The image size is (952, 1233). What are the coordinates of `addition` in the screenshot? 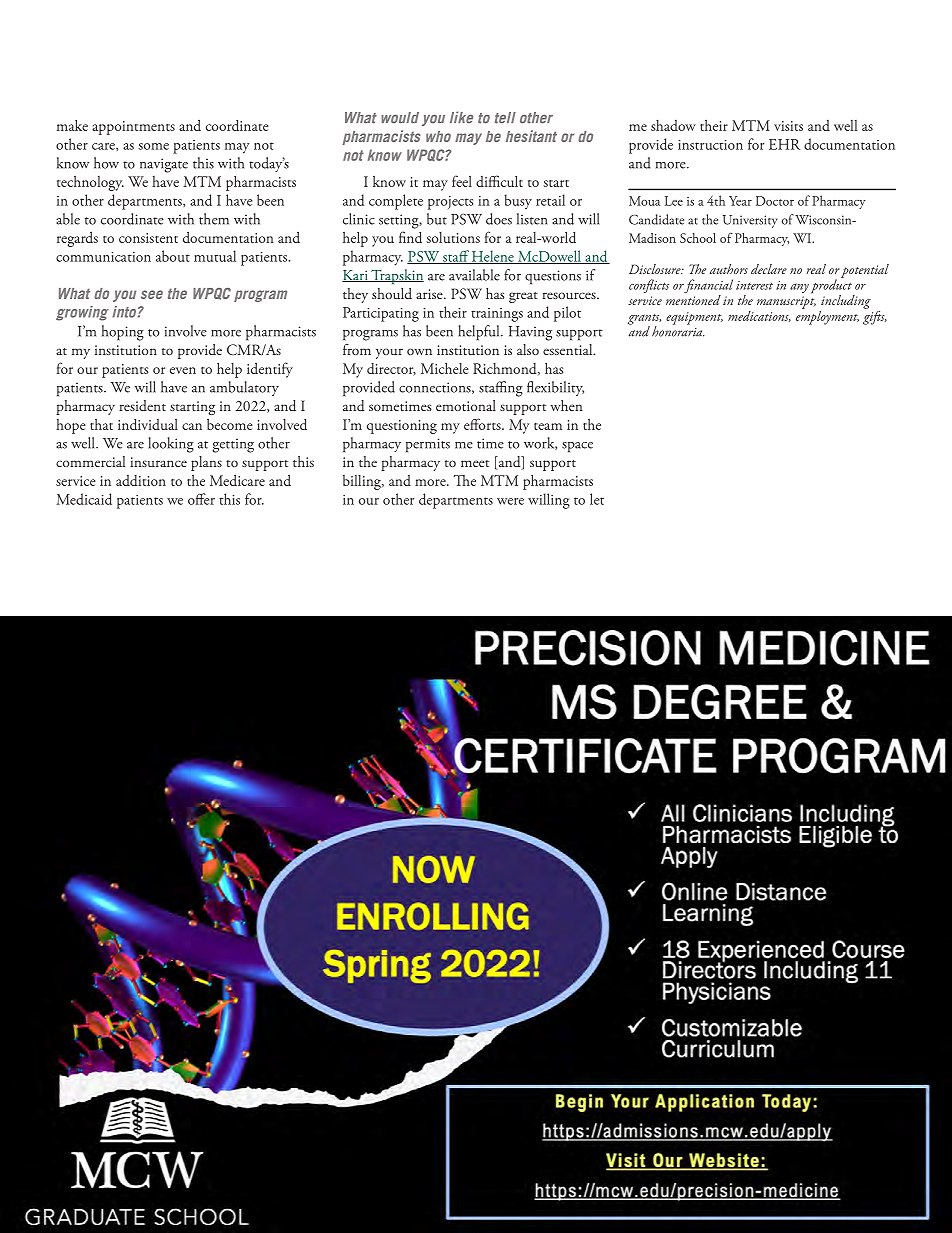 It's located at (141, 480).
